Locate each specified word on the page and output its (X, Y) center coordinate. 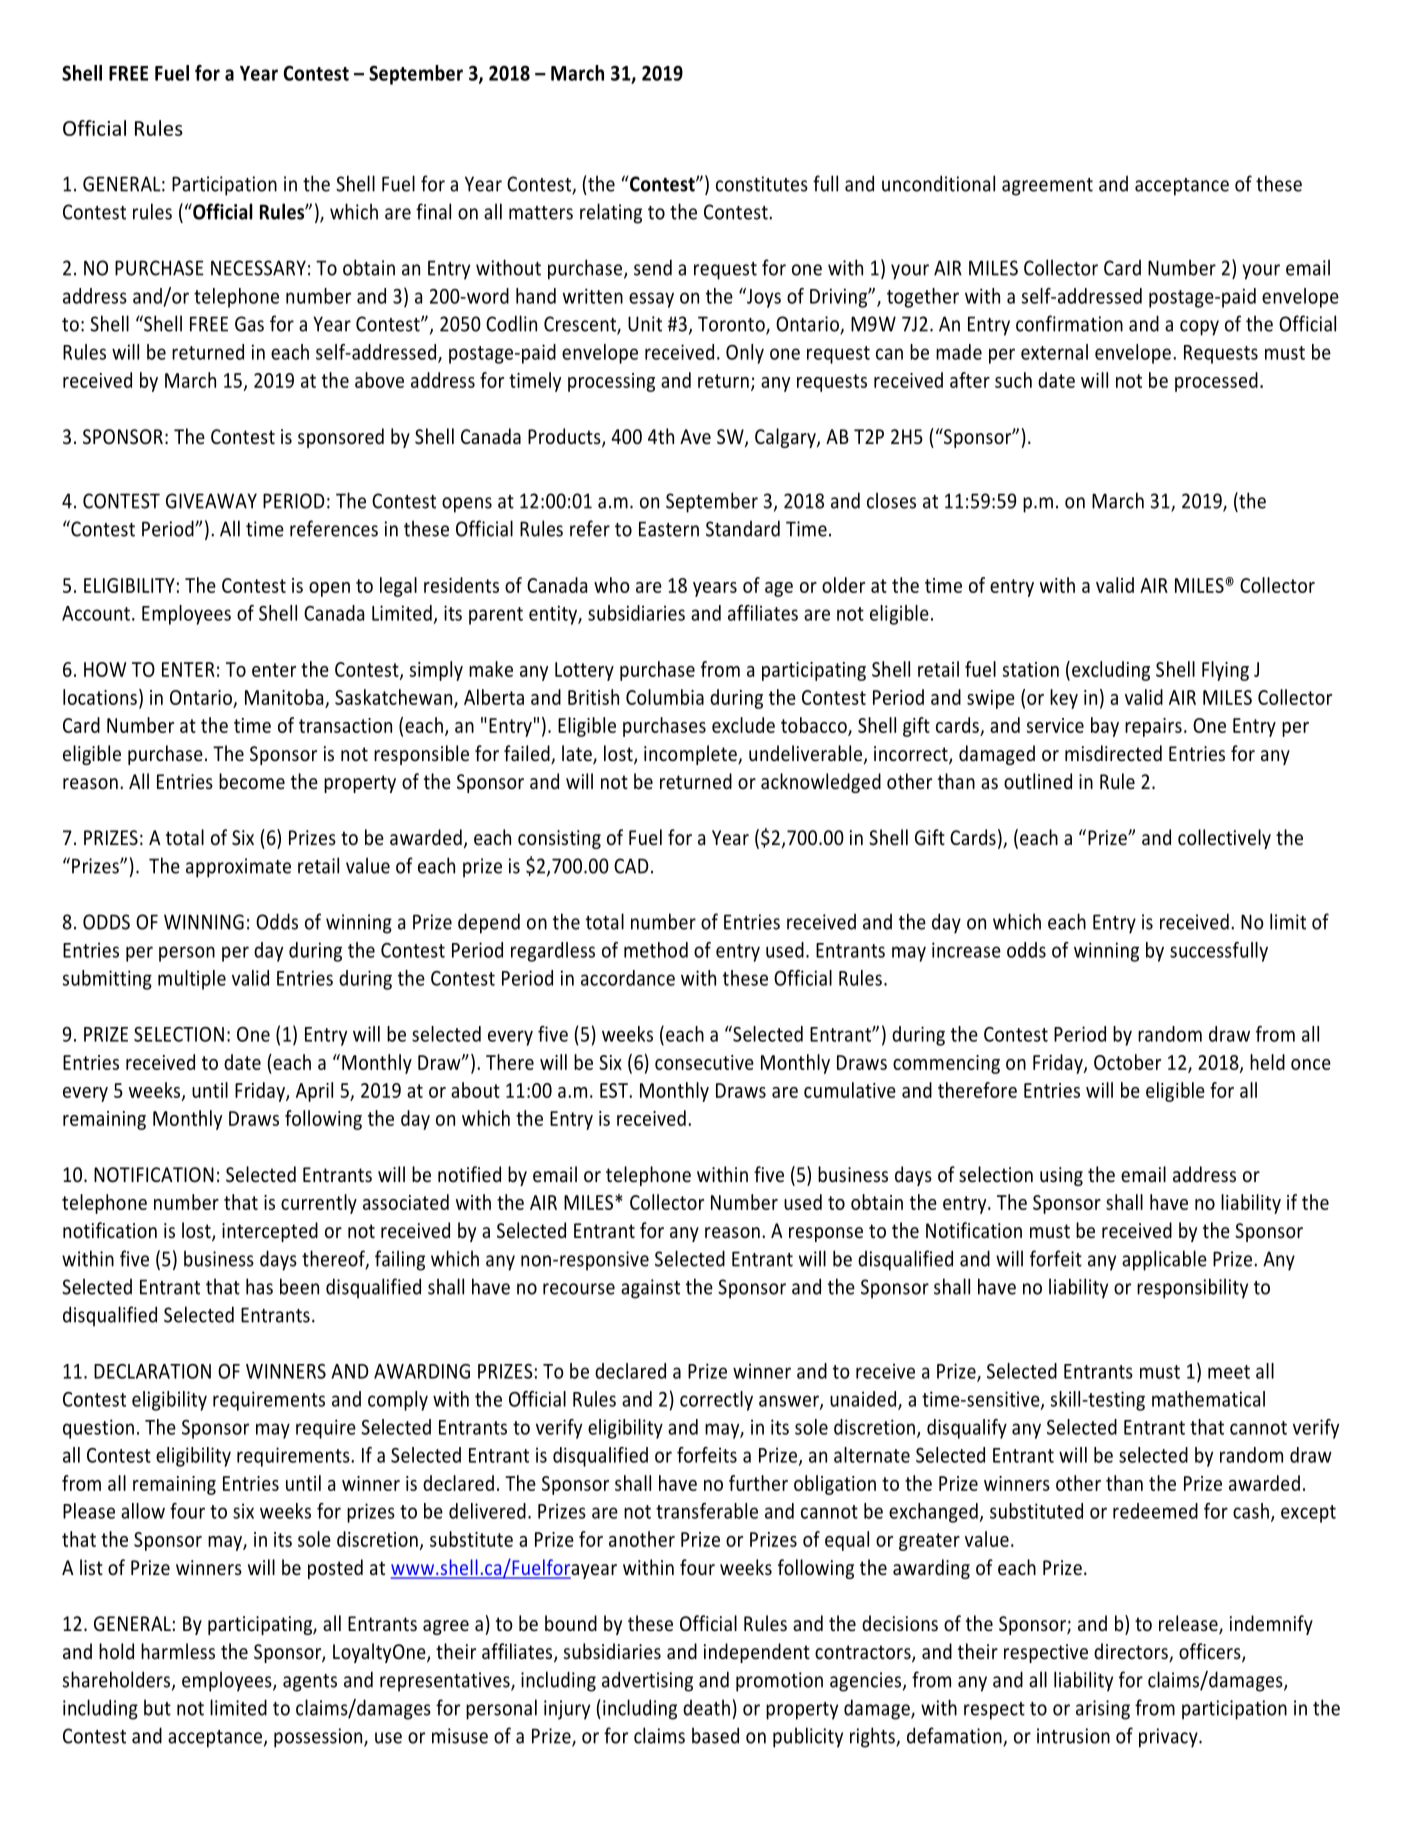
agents (310, 1683)
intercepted (270, 1232)
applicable (1164, 1260)
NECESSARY (258, 268)
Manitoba (284, 697)
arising (1103, 1710)
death (706, 1707)
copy (1199, 328)
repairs (1153, 727)
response (826, 1234)
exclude (743, 725)
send (653, 267)
